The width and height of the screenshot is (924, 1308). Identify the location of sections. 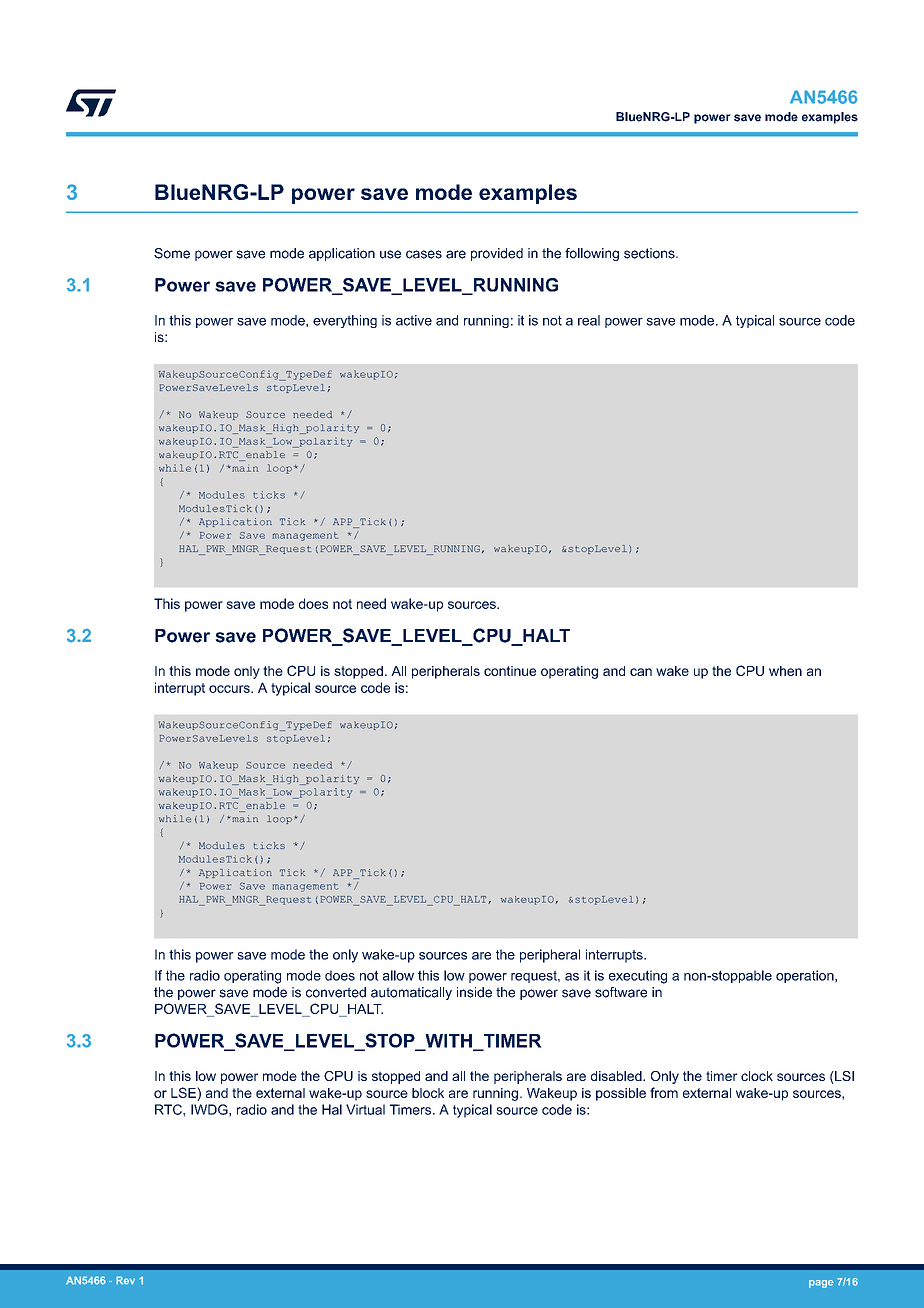
(650, 253).
